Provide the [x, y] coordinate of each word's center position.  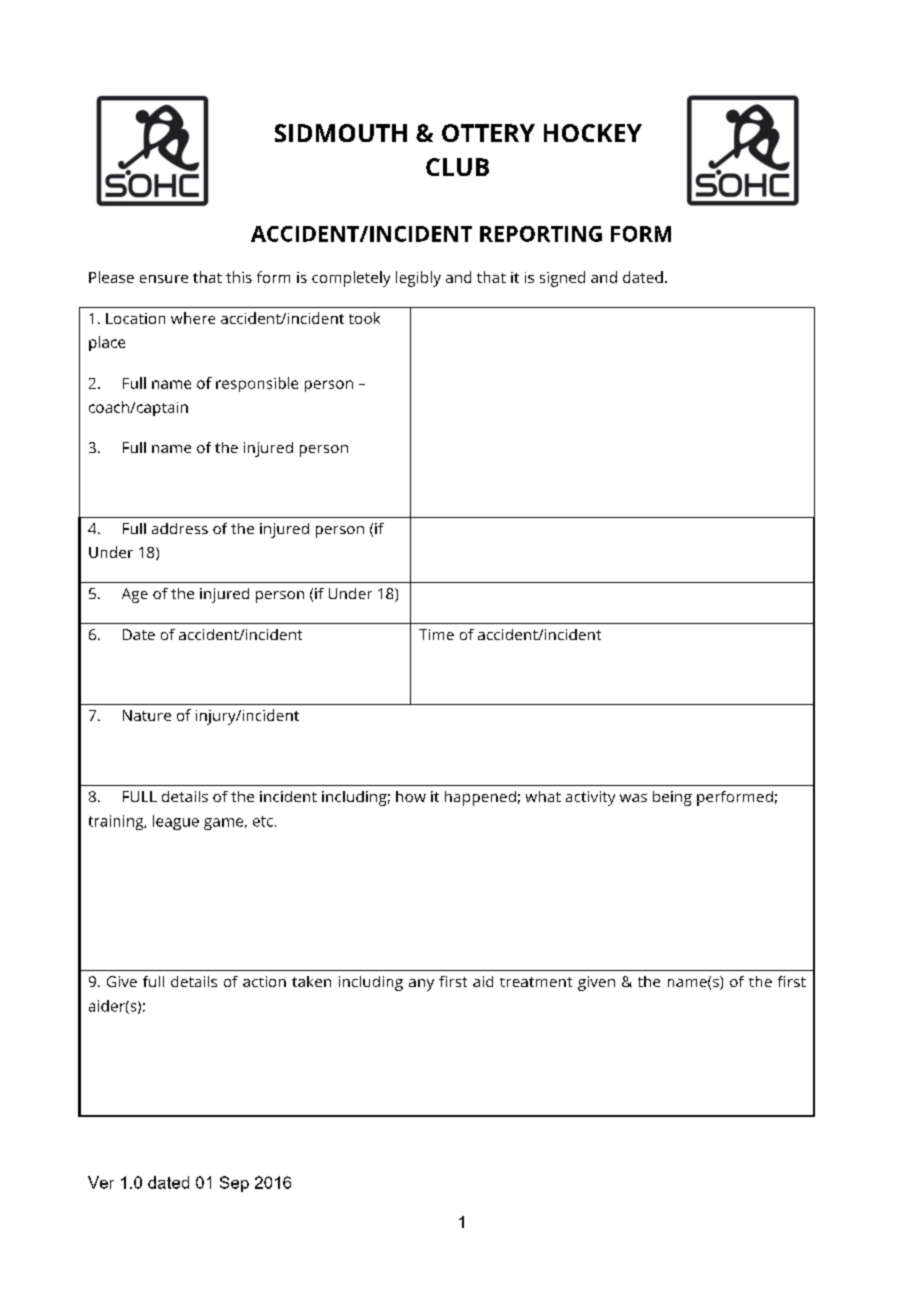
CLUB [457, 167]
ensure [164, 279]
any [421, 985]
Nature [147, 715]
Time [436, 634]
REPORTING [541, 234]
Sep [234, 1184]
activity [590, 798]
